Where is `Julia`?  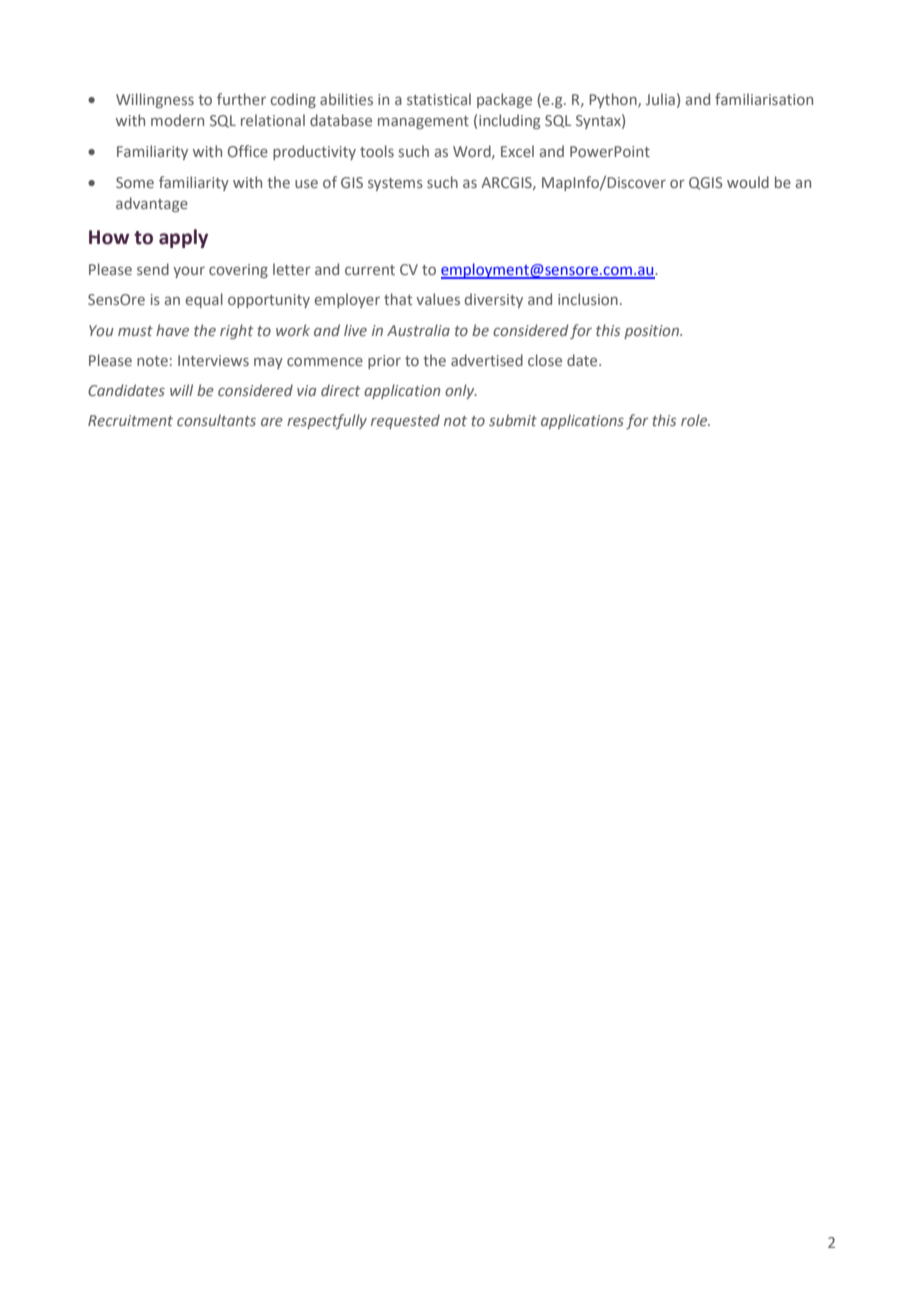
Julia is located at coordinates (660, 99).
